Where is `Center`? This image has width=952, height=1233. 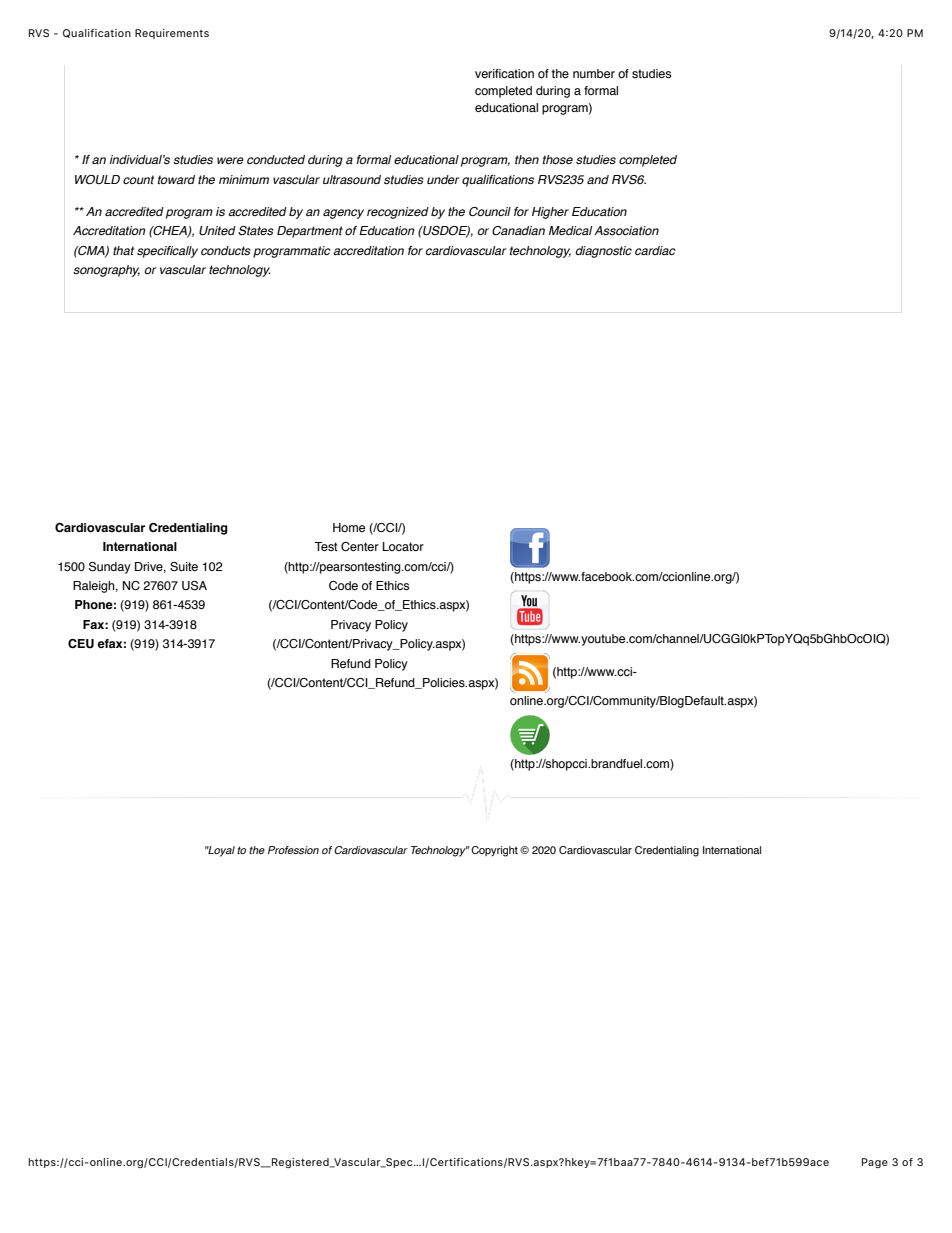
Center is located at coordinates (360, 546).
